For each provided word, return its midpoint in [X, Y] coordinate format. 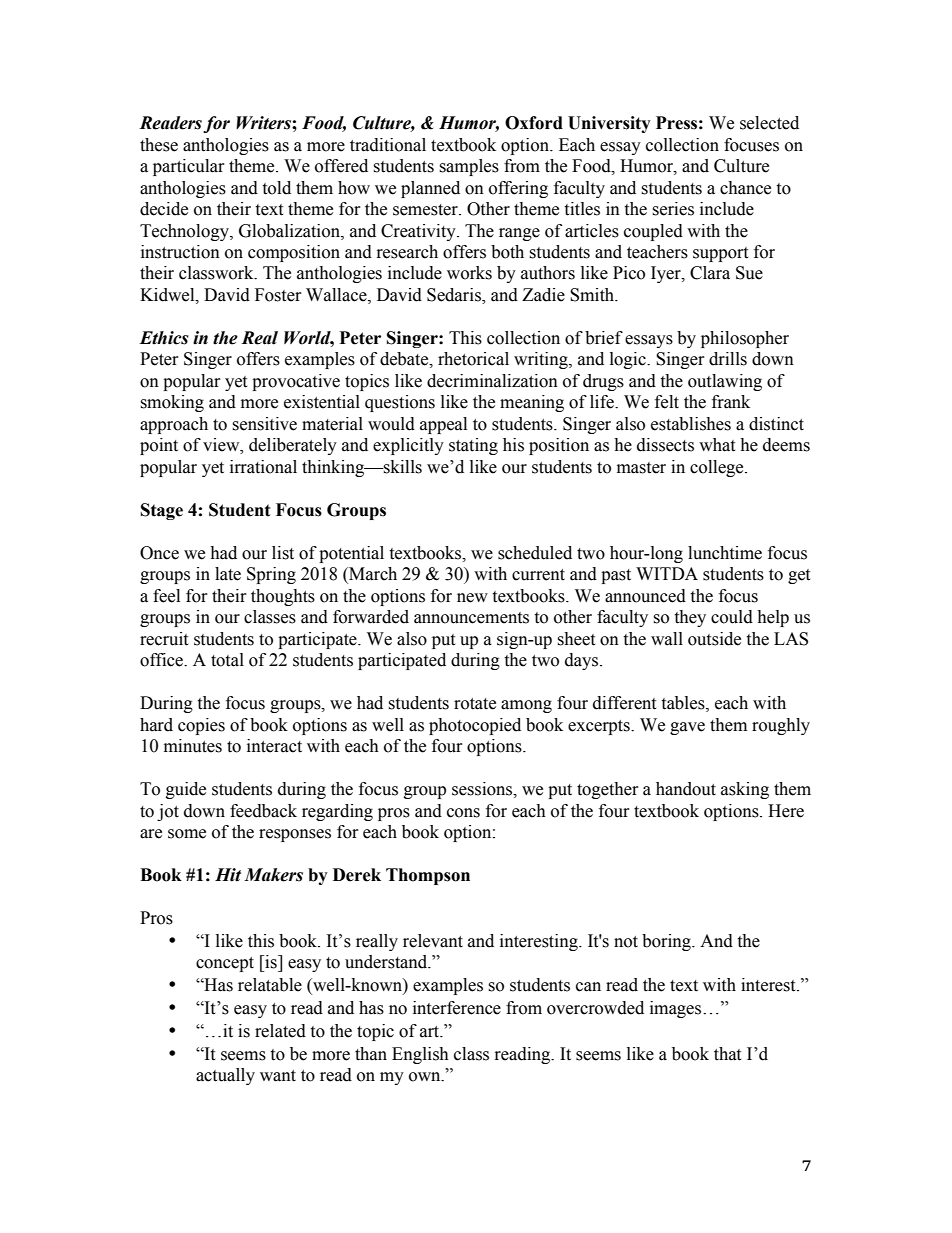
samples [469, 167]
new [472, 598]
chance [745, 188]
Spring [271, 575]
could [732, 617]
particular [189, 167]
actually [225, 1076]
